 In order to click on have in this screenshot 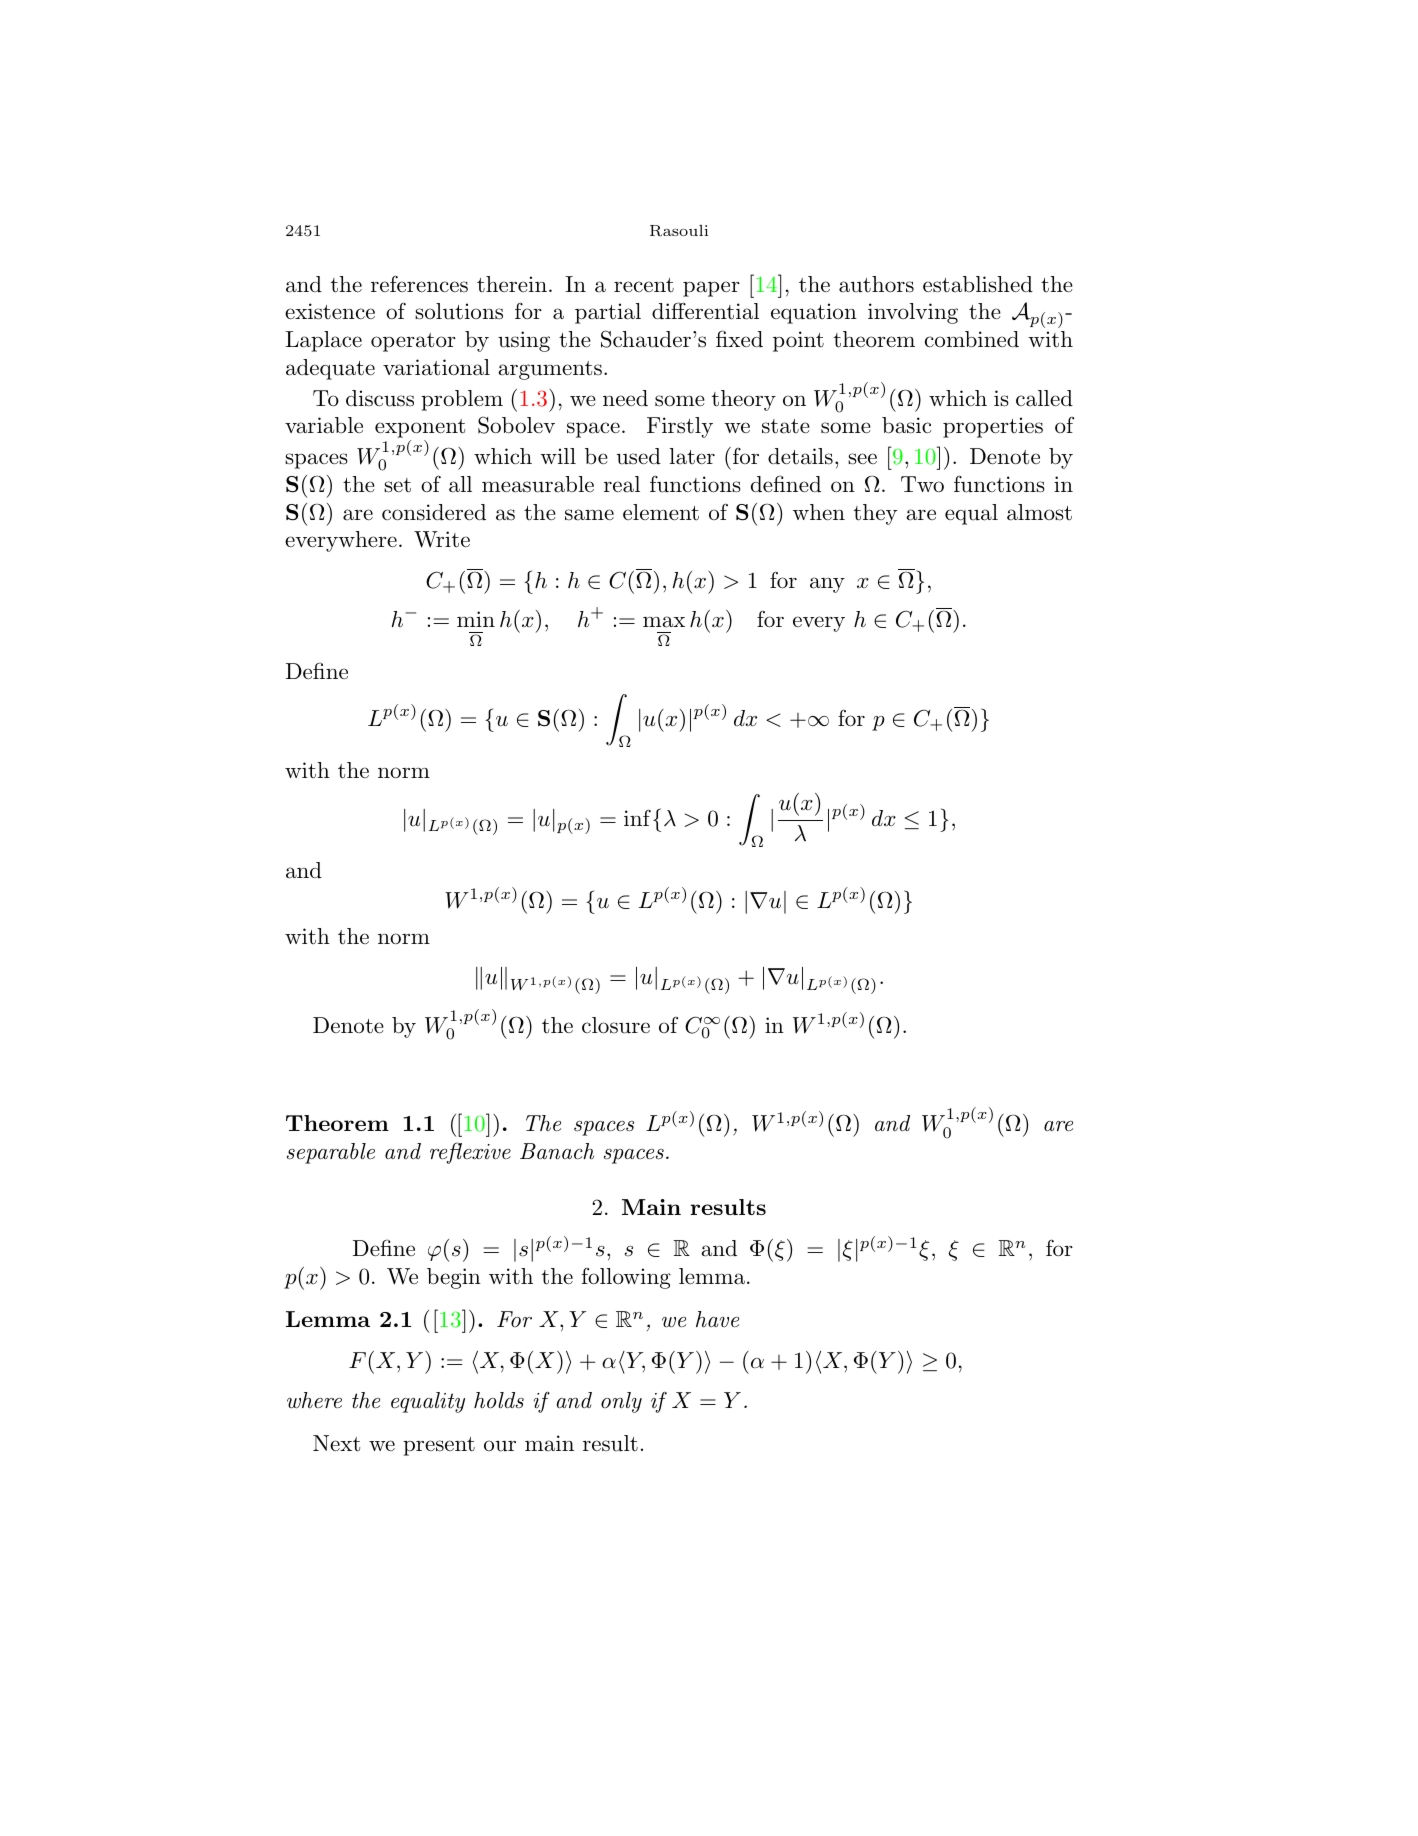, I will do `click(717, 1319)`.
